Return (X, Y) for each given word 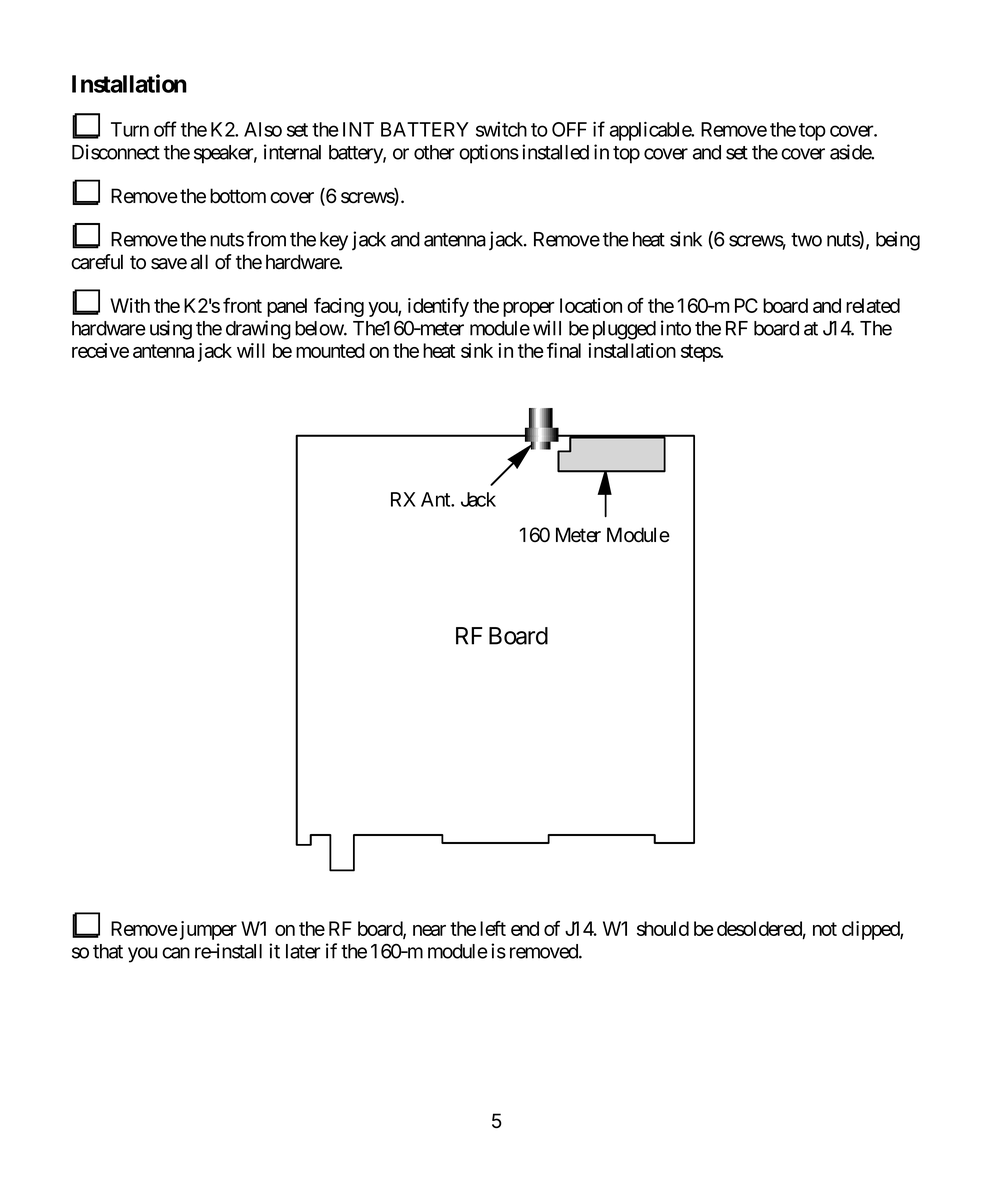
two (806, 240)
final (564, 350)
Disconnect (116, 152)
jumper (207, 930)
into (676, 328)
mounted (330, 350)
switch (501, 129)
